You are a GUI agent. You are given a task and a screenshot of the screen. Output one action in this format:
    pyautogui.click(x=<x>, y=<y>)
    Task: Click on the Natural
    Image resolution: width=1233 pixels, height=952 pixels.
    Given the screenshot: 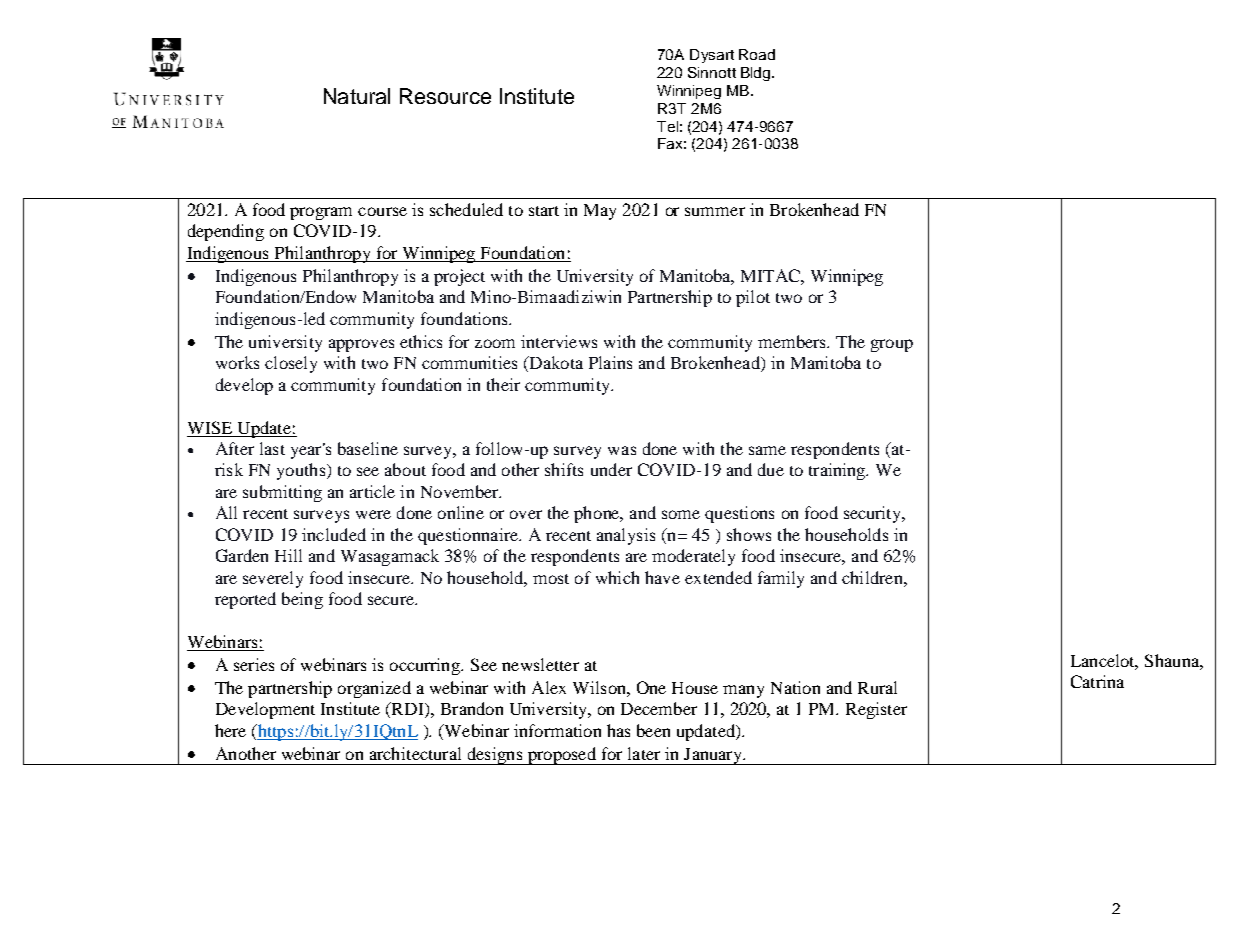 What is the action you would take?
    pyautogui.click(x=357, y=96)
